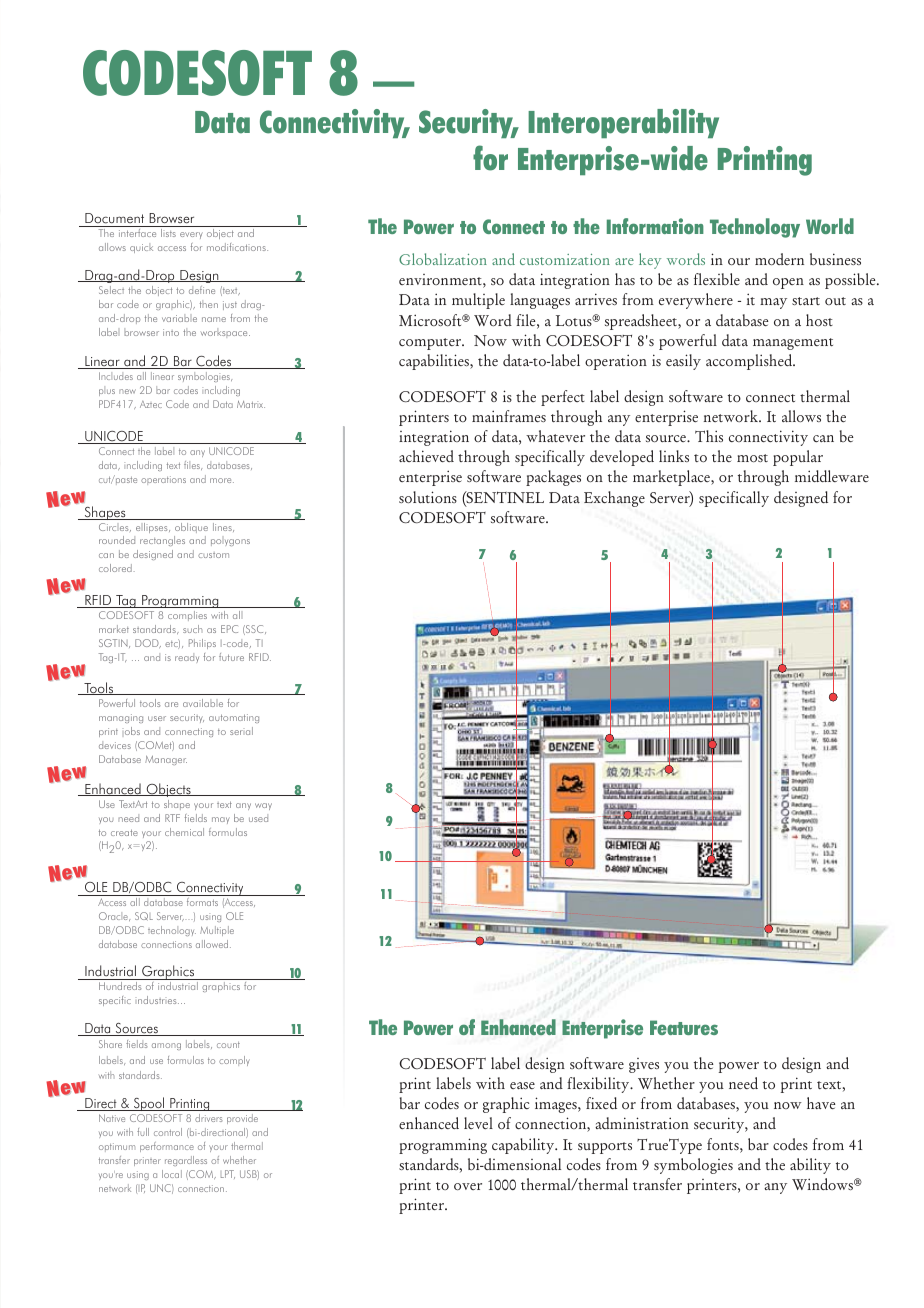 The width and height of the screenshot is (924, 1308). Describe the element at coordinates (468, 1186) in the screenshot. I see `over` at that location.
